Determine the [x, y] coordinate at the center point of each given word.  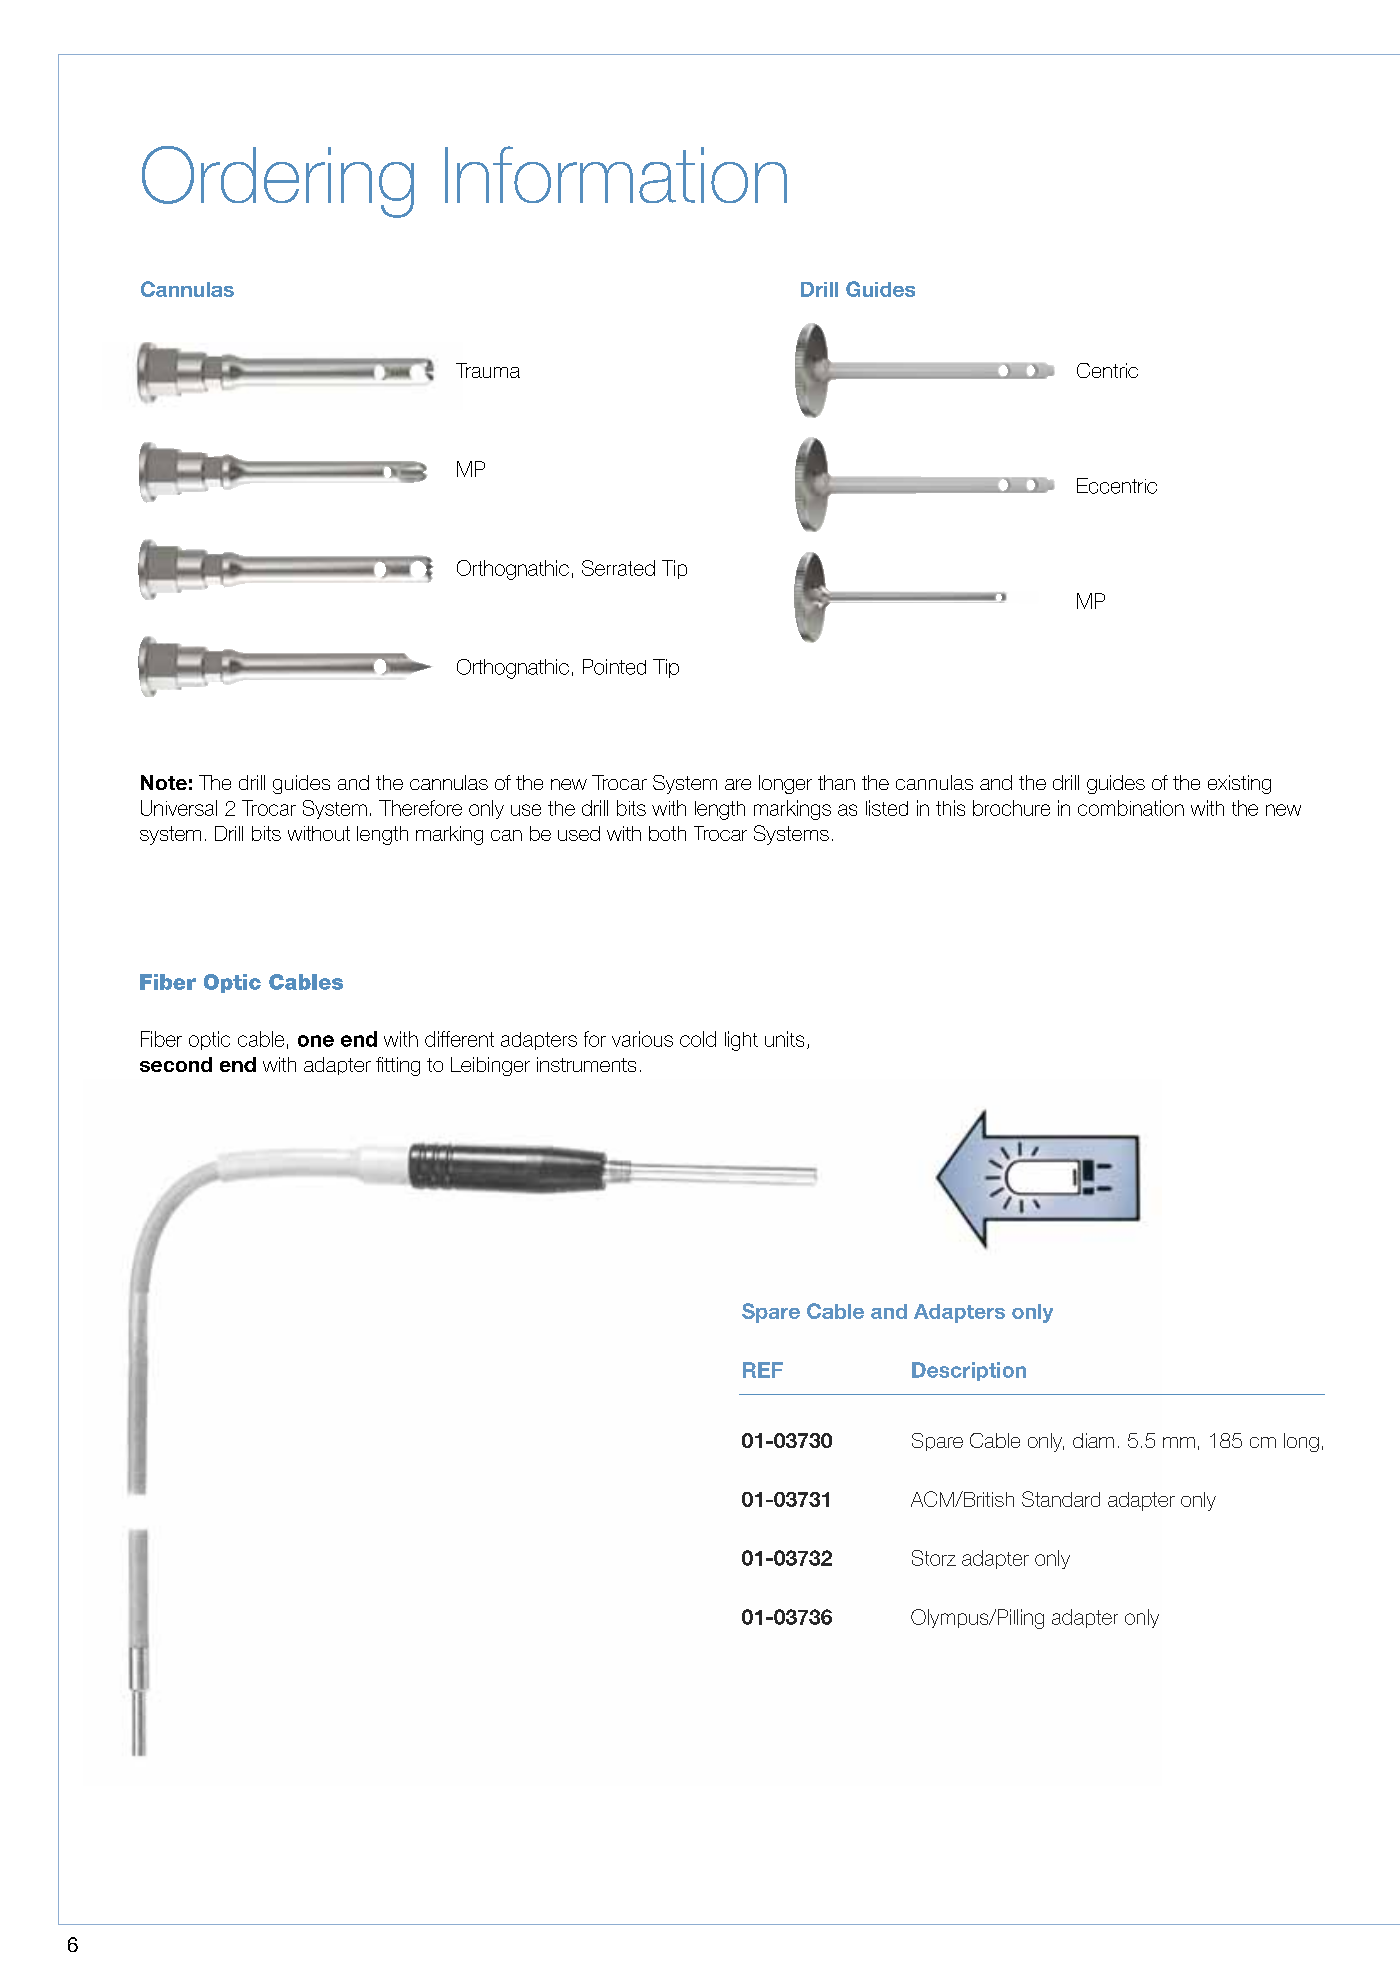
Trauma [488, 370]
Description [969, 1371]
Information [616, 174]
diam [1093, 1440]
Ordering [278, 182]
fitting [398, 1066]
